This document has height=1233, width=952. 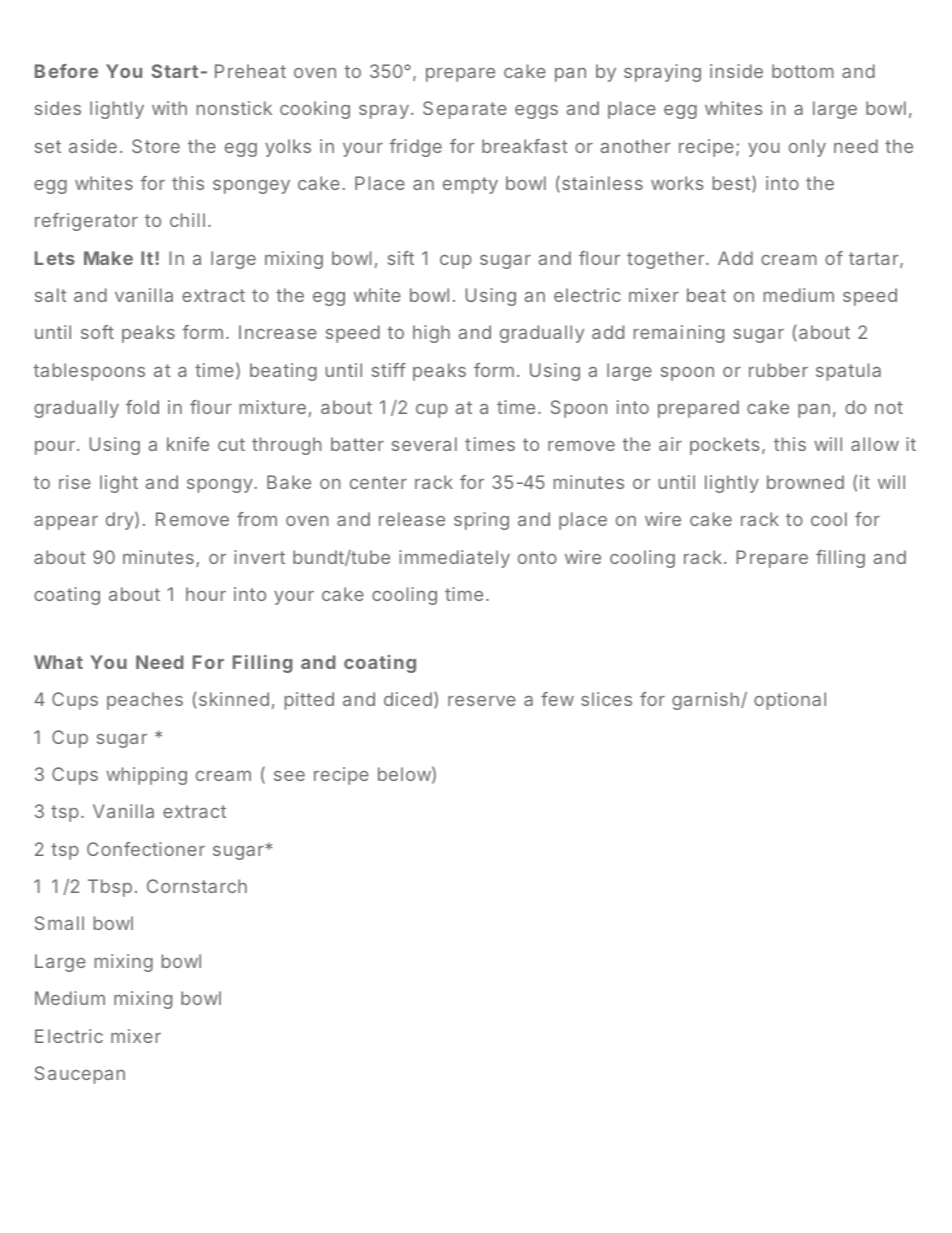 What do you see at coordinates (803, 71) in the document?
I see `bottom` at bounding box center [803, 71].
